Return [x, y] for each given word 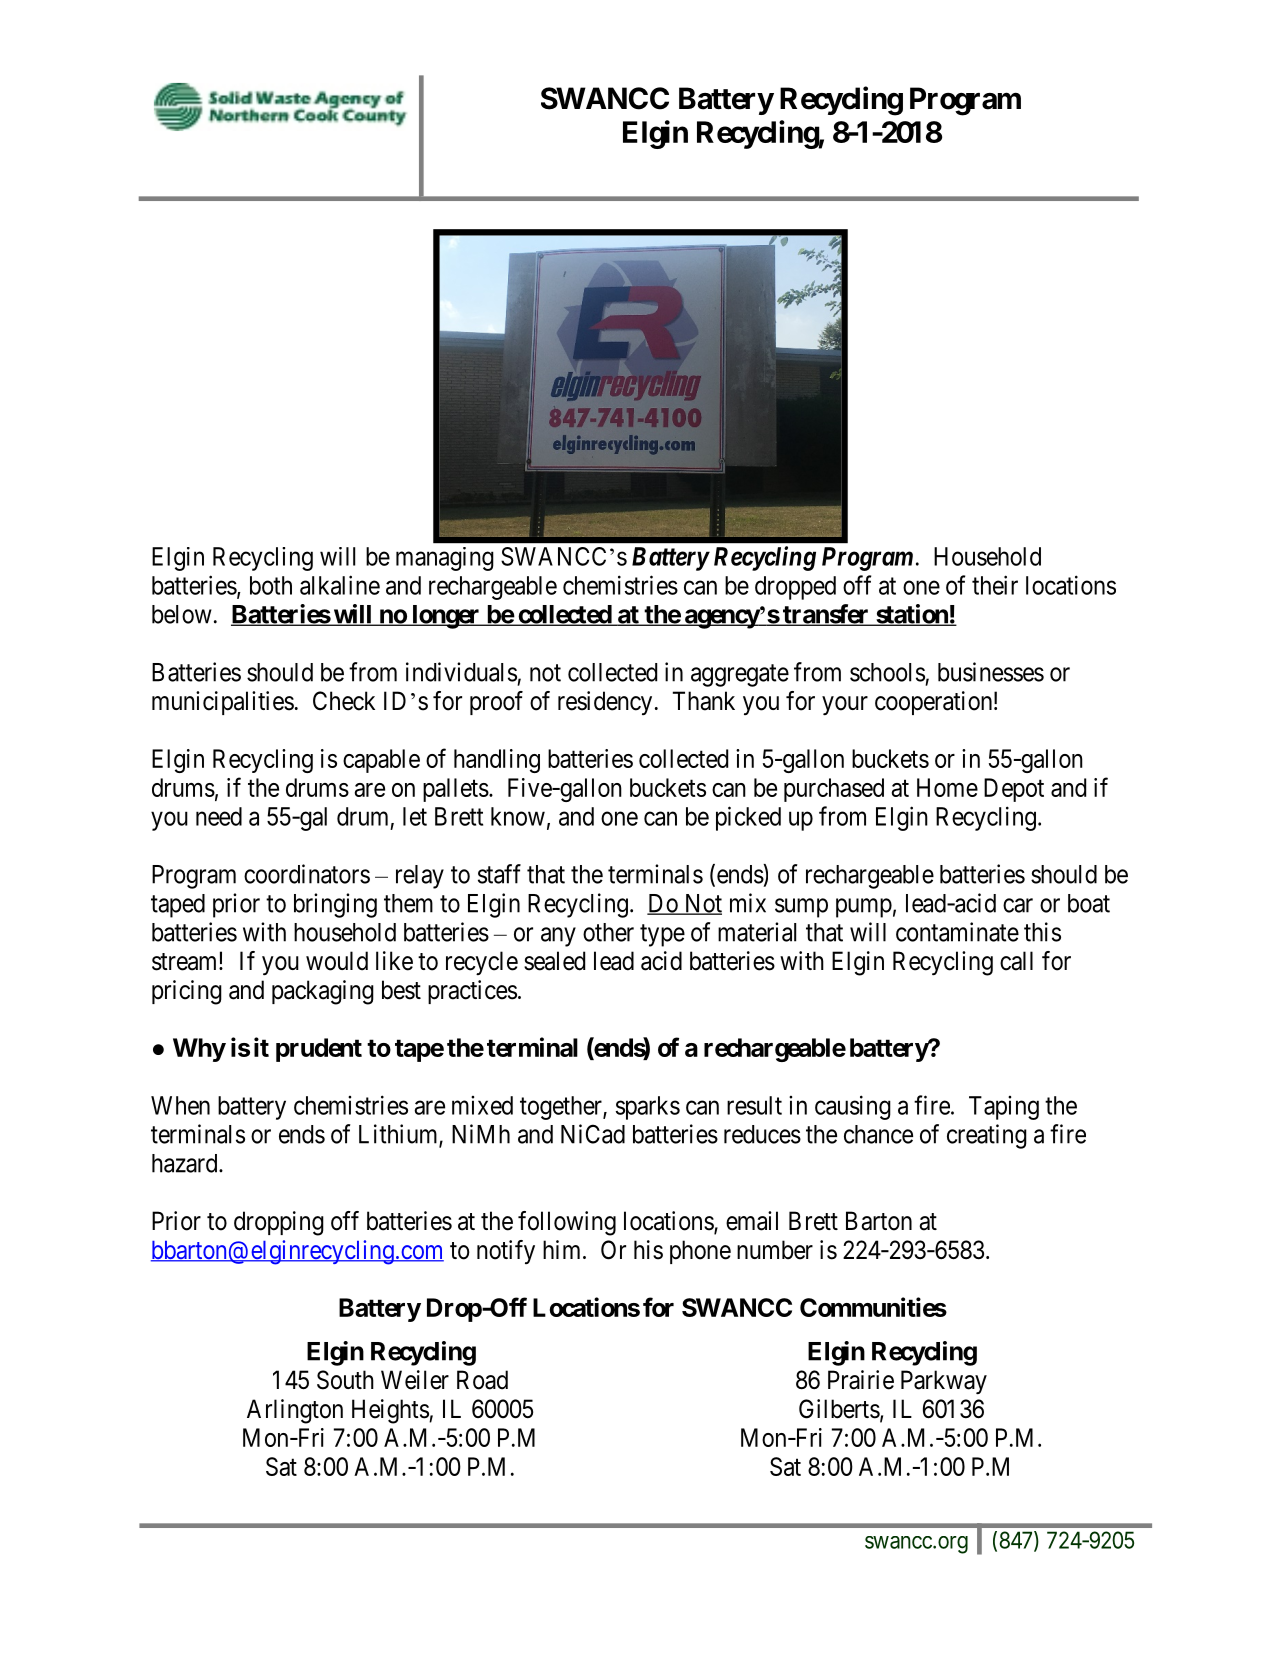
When [180, 1105]
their [995, 585]
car [1018, 905]
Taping [1004, 1108]
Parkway [944, 1382]
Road [482, 1380]
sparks [648, 1108]
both [271, 585]
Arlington [295, 1411]
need [219, 816]
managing [445, 559]
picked [748, 818]
